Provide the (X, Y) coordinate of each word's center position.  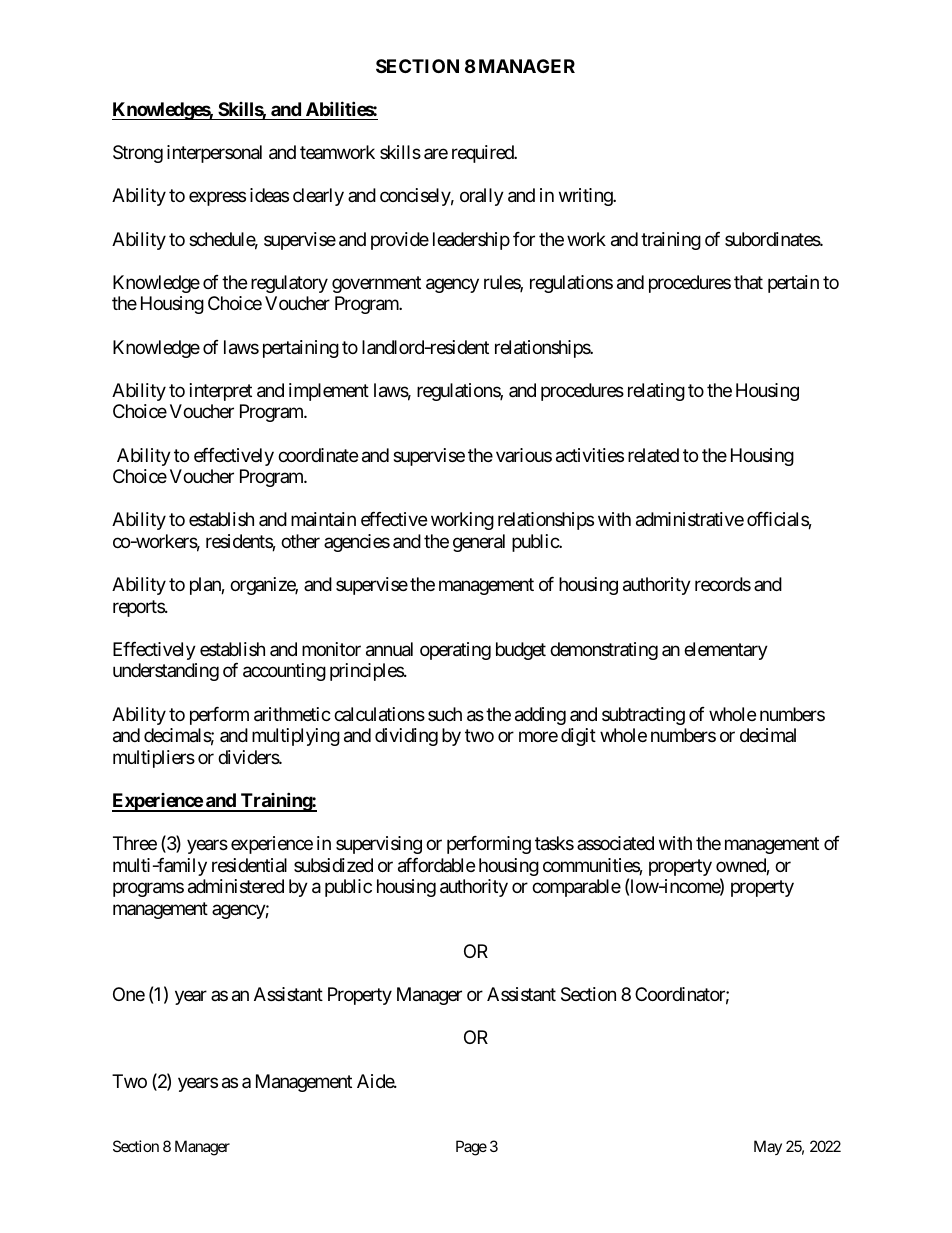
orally (482, 197)
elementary (726, 651)
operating (455, 651)
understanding (166, 672)
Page (471, 1148)
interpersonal (214, 154)
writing (586, 197)
